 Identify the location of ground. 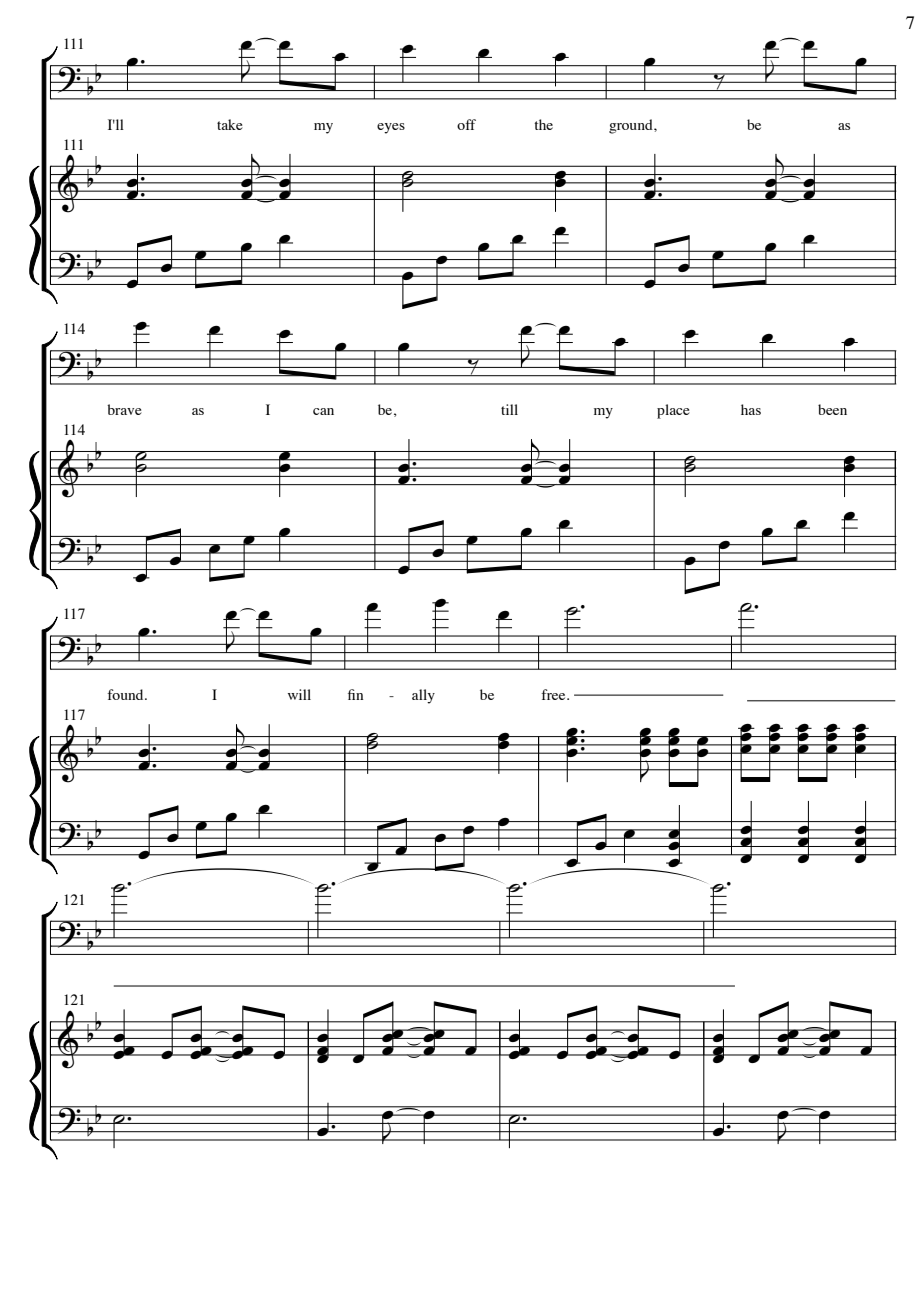
(632, 126).
